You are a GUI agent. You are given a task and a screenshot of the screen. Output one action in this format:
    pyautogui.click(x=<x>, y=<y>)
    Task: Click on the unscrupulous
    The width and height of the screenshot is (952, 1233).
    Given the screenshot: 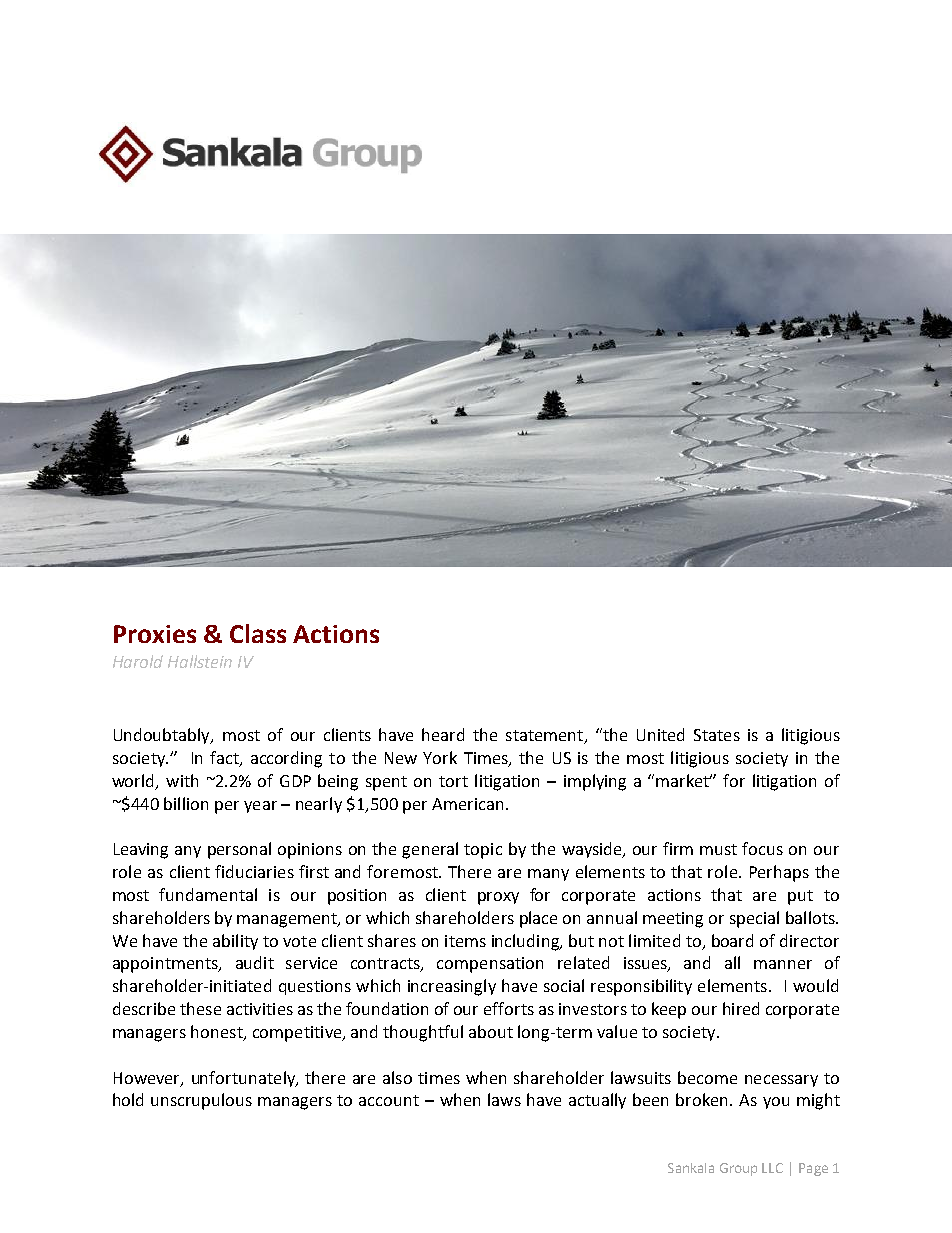 What is the action you would take?
    pyautogui.click(x=201, y=1101)
